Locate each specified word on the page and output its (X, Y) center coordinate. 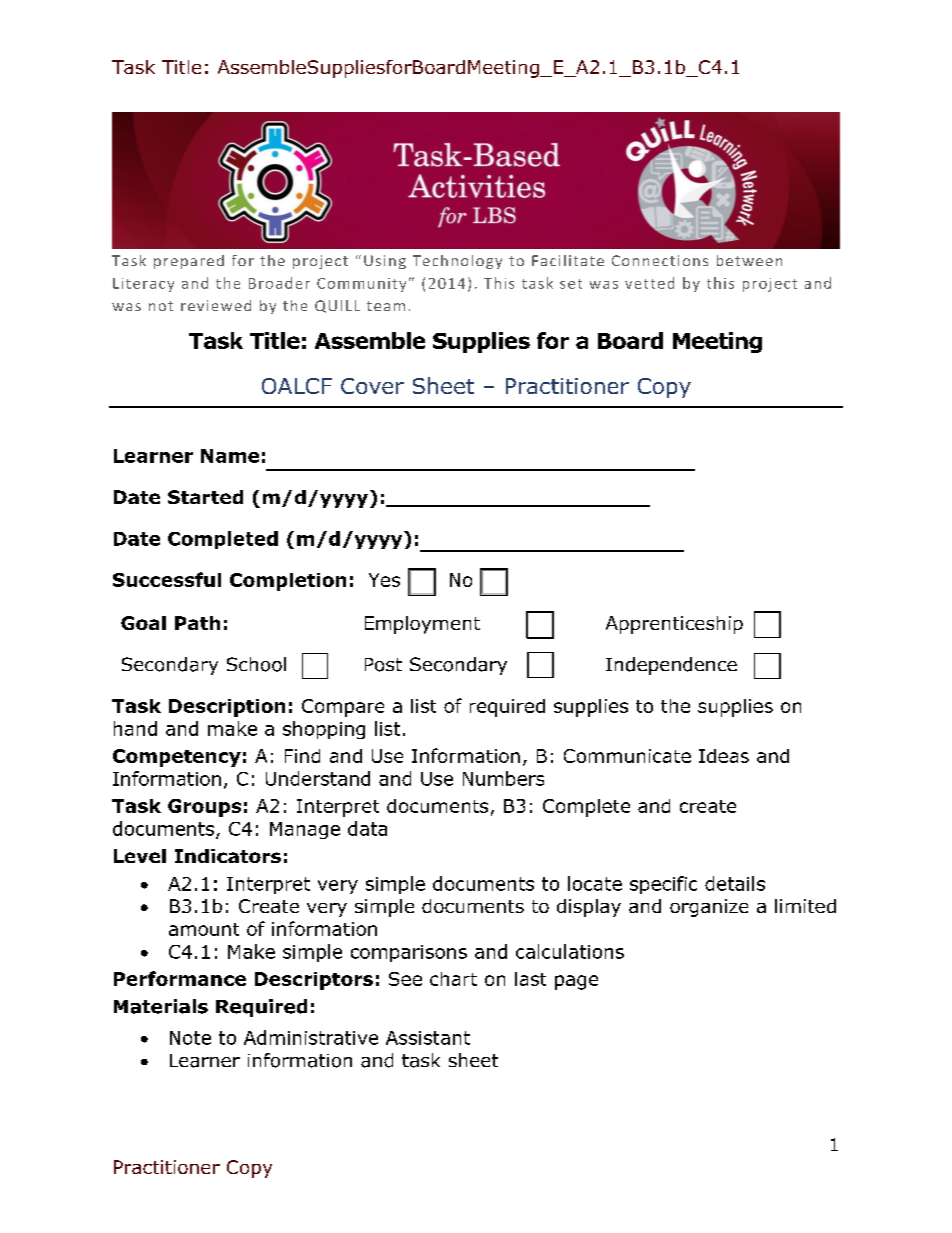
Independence (671, 666)
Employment (422, 625)
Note (190, 1038)
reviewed (216, 305)
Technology (457, 262)
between (749, 260)
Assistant (428, 1038)
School (256, 664)
